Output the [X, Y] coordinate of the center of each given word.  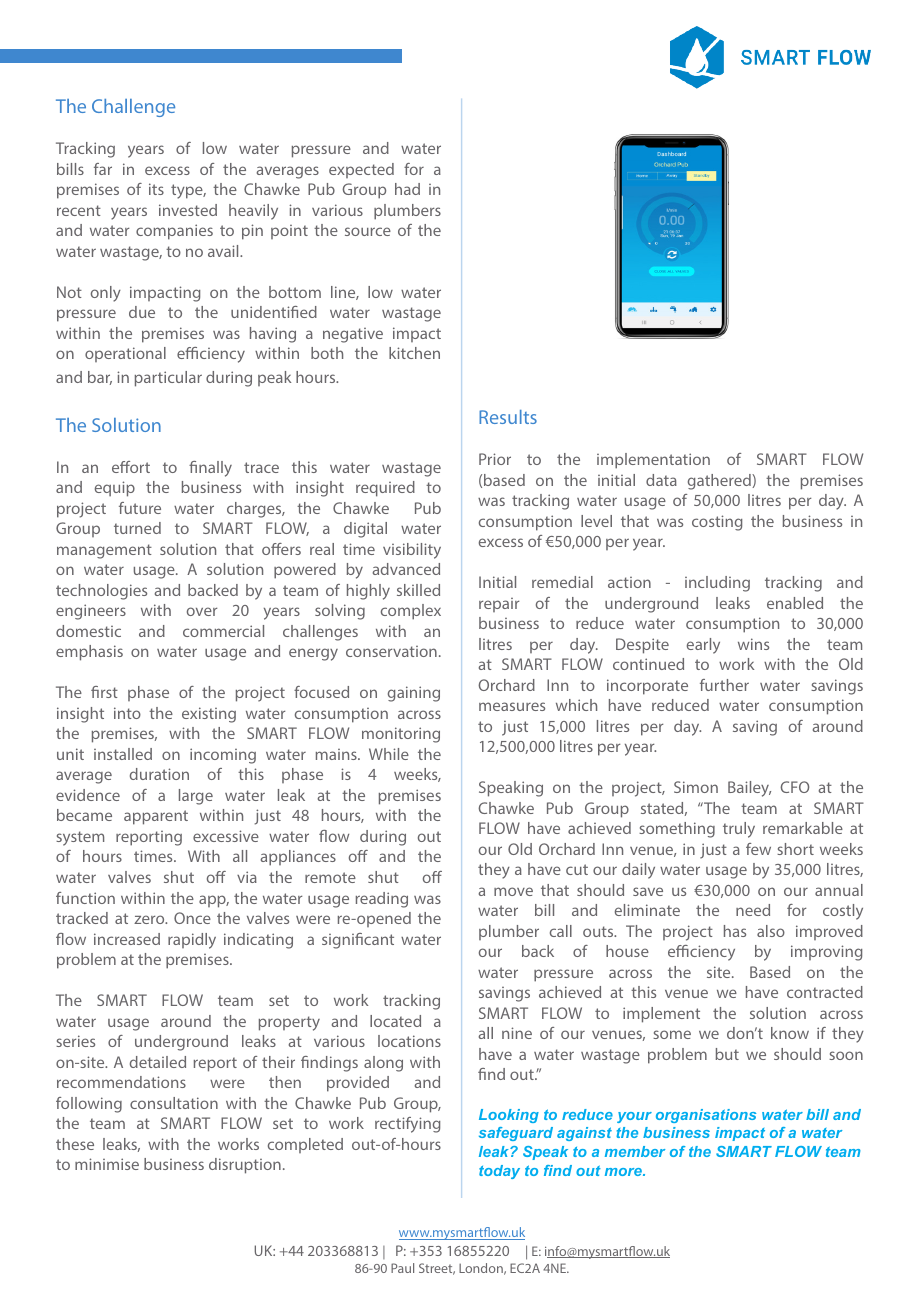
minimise [107, 1164]
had [407, 189]
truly [739, 830]
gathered [720, 482]
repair [499, 605]
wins [753, 644]
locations [409, 1041]
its [156, 189]
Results [508, 417]
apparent [156, 817]
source [368, 231]
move [513, 891]
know [790, 1033]
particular [168, 379]
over [202, 611]
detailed [158, 1062]
